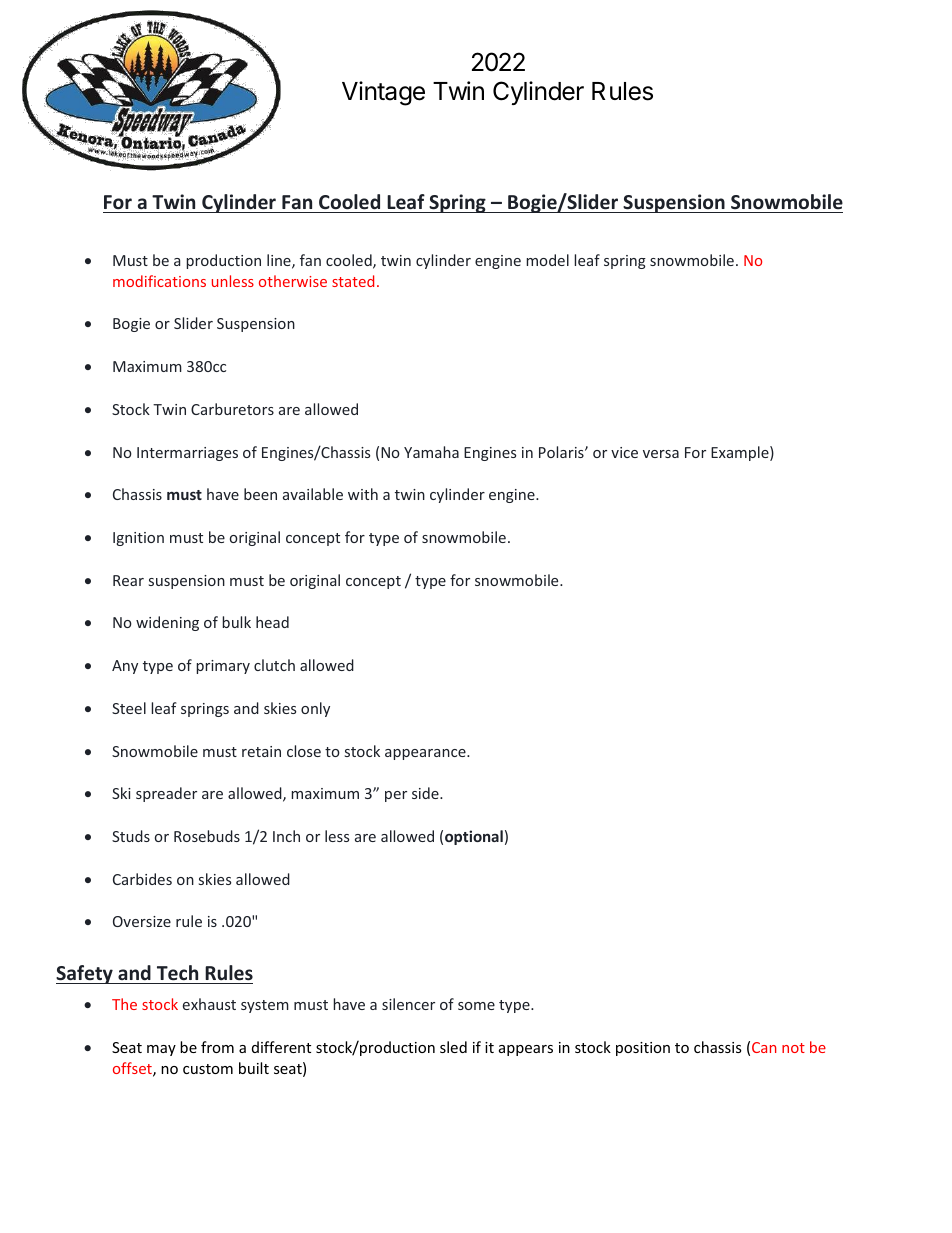 The height and width of the page is (1233, 952). I want to click on appearance, so click(426, 754).
